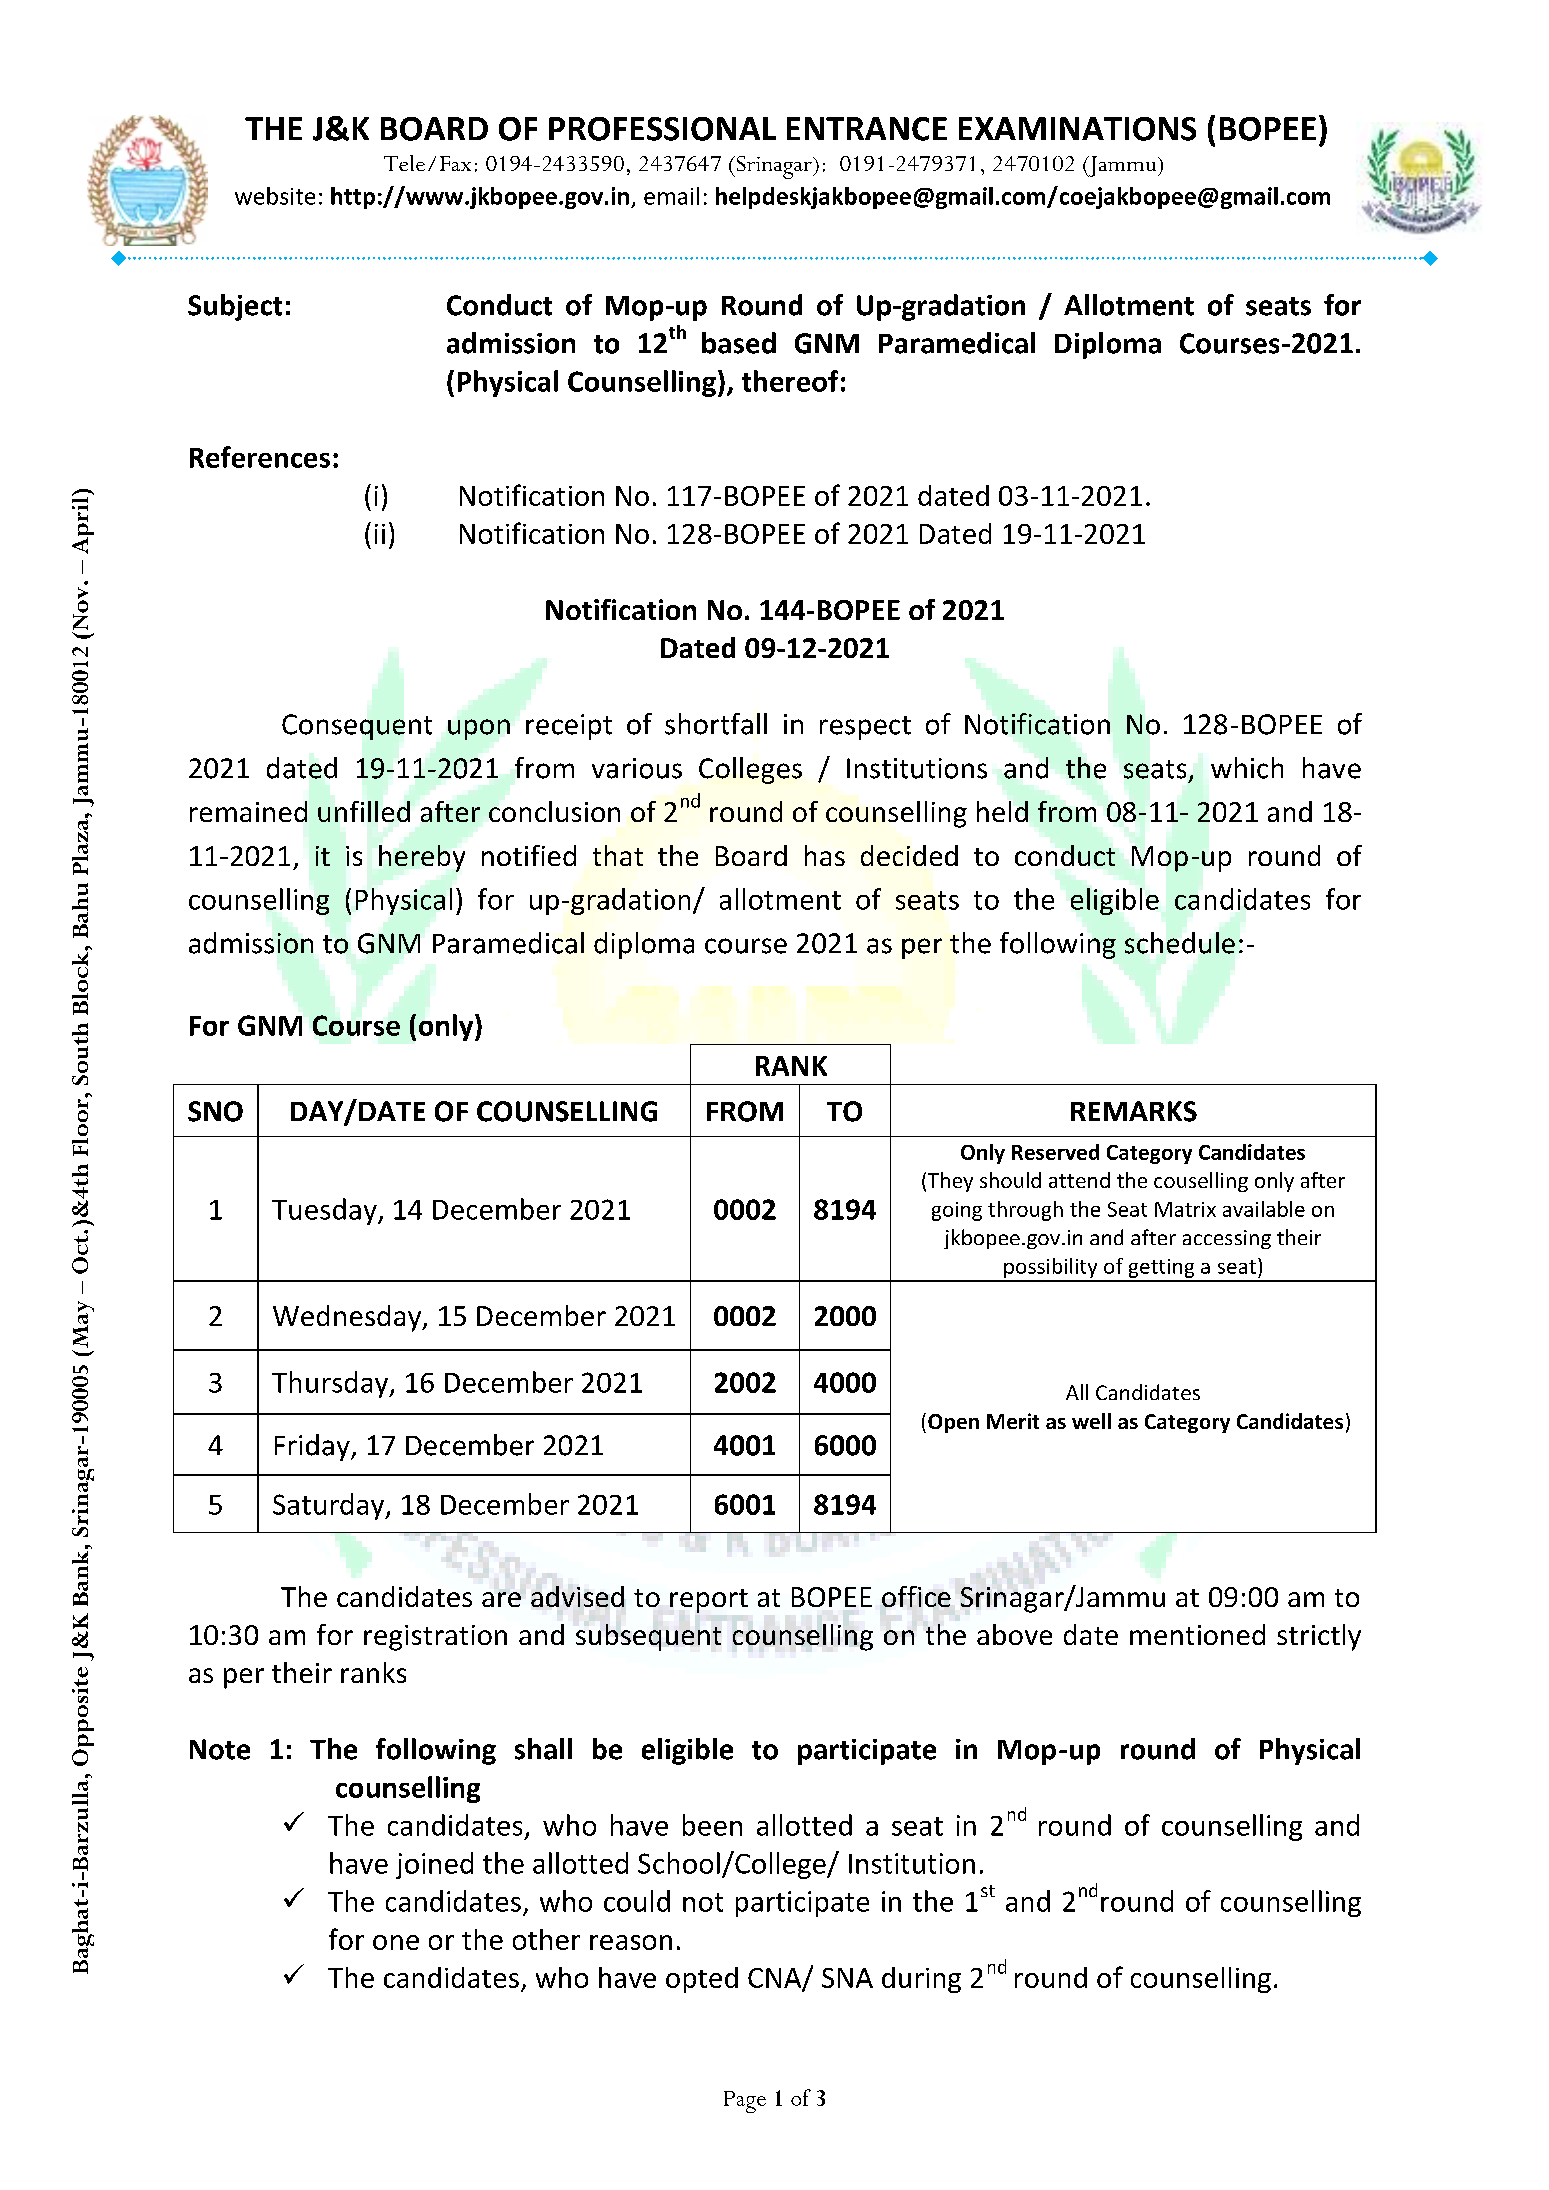 The height and width of the screenshot is (2190, 1549). I want to click on Consequent, so click(357, 727).
